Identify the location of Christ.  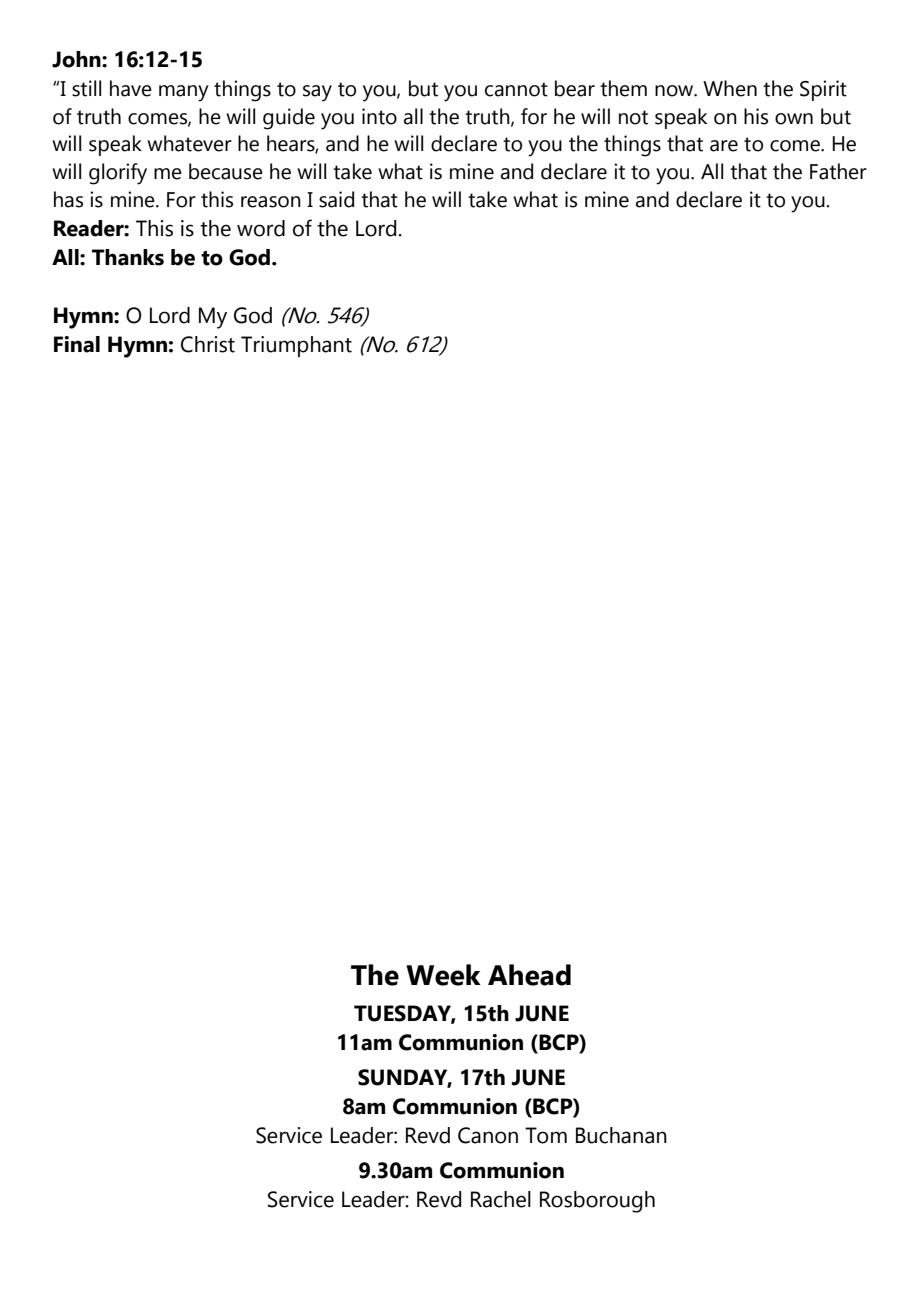
(208, 344).
